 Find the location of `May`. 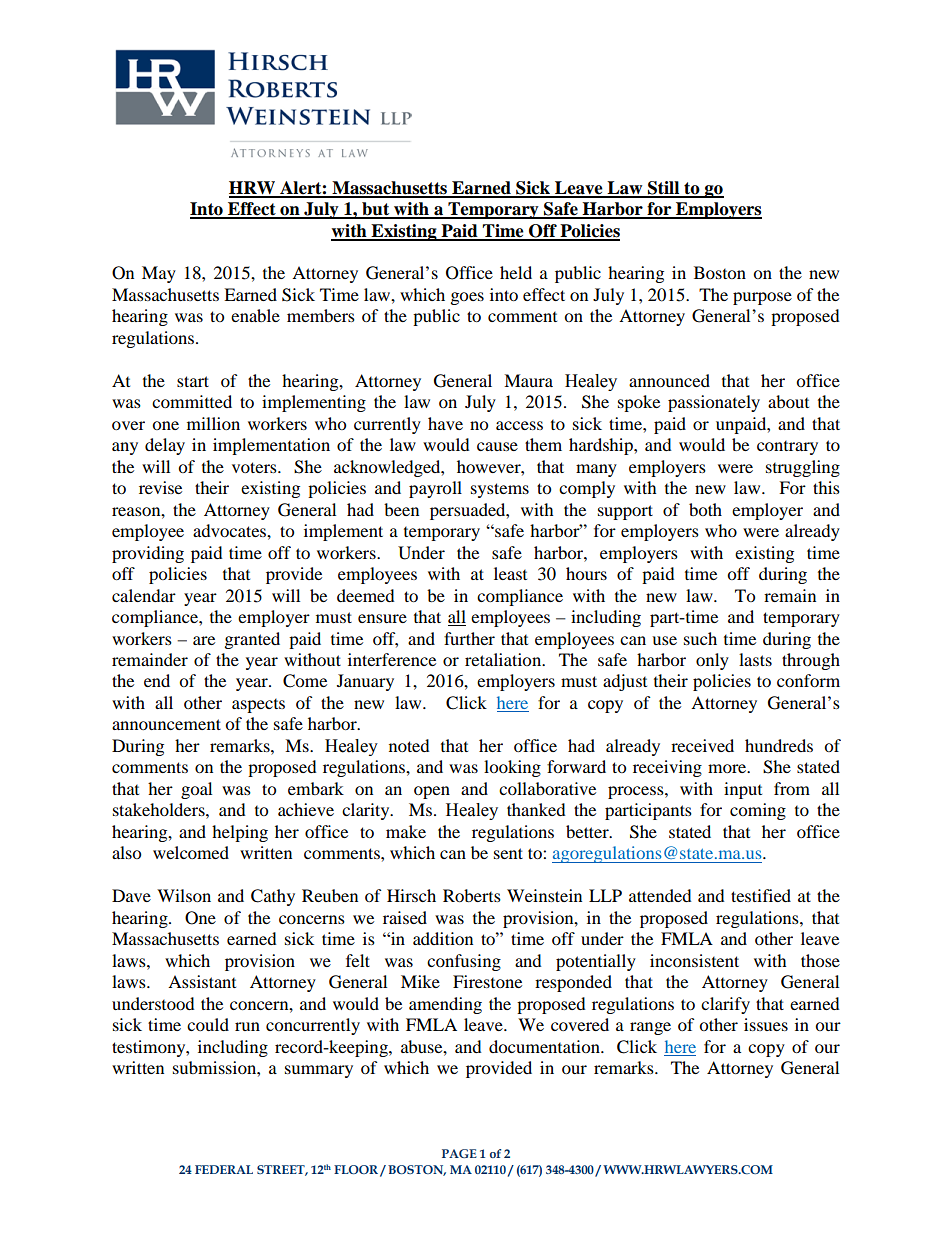

May is located at coordinates (159, 274).
